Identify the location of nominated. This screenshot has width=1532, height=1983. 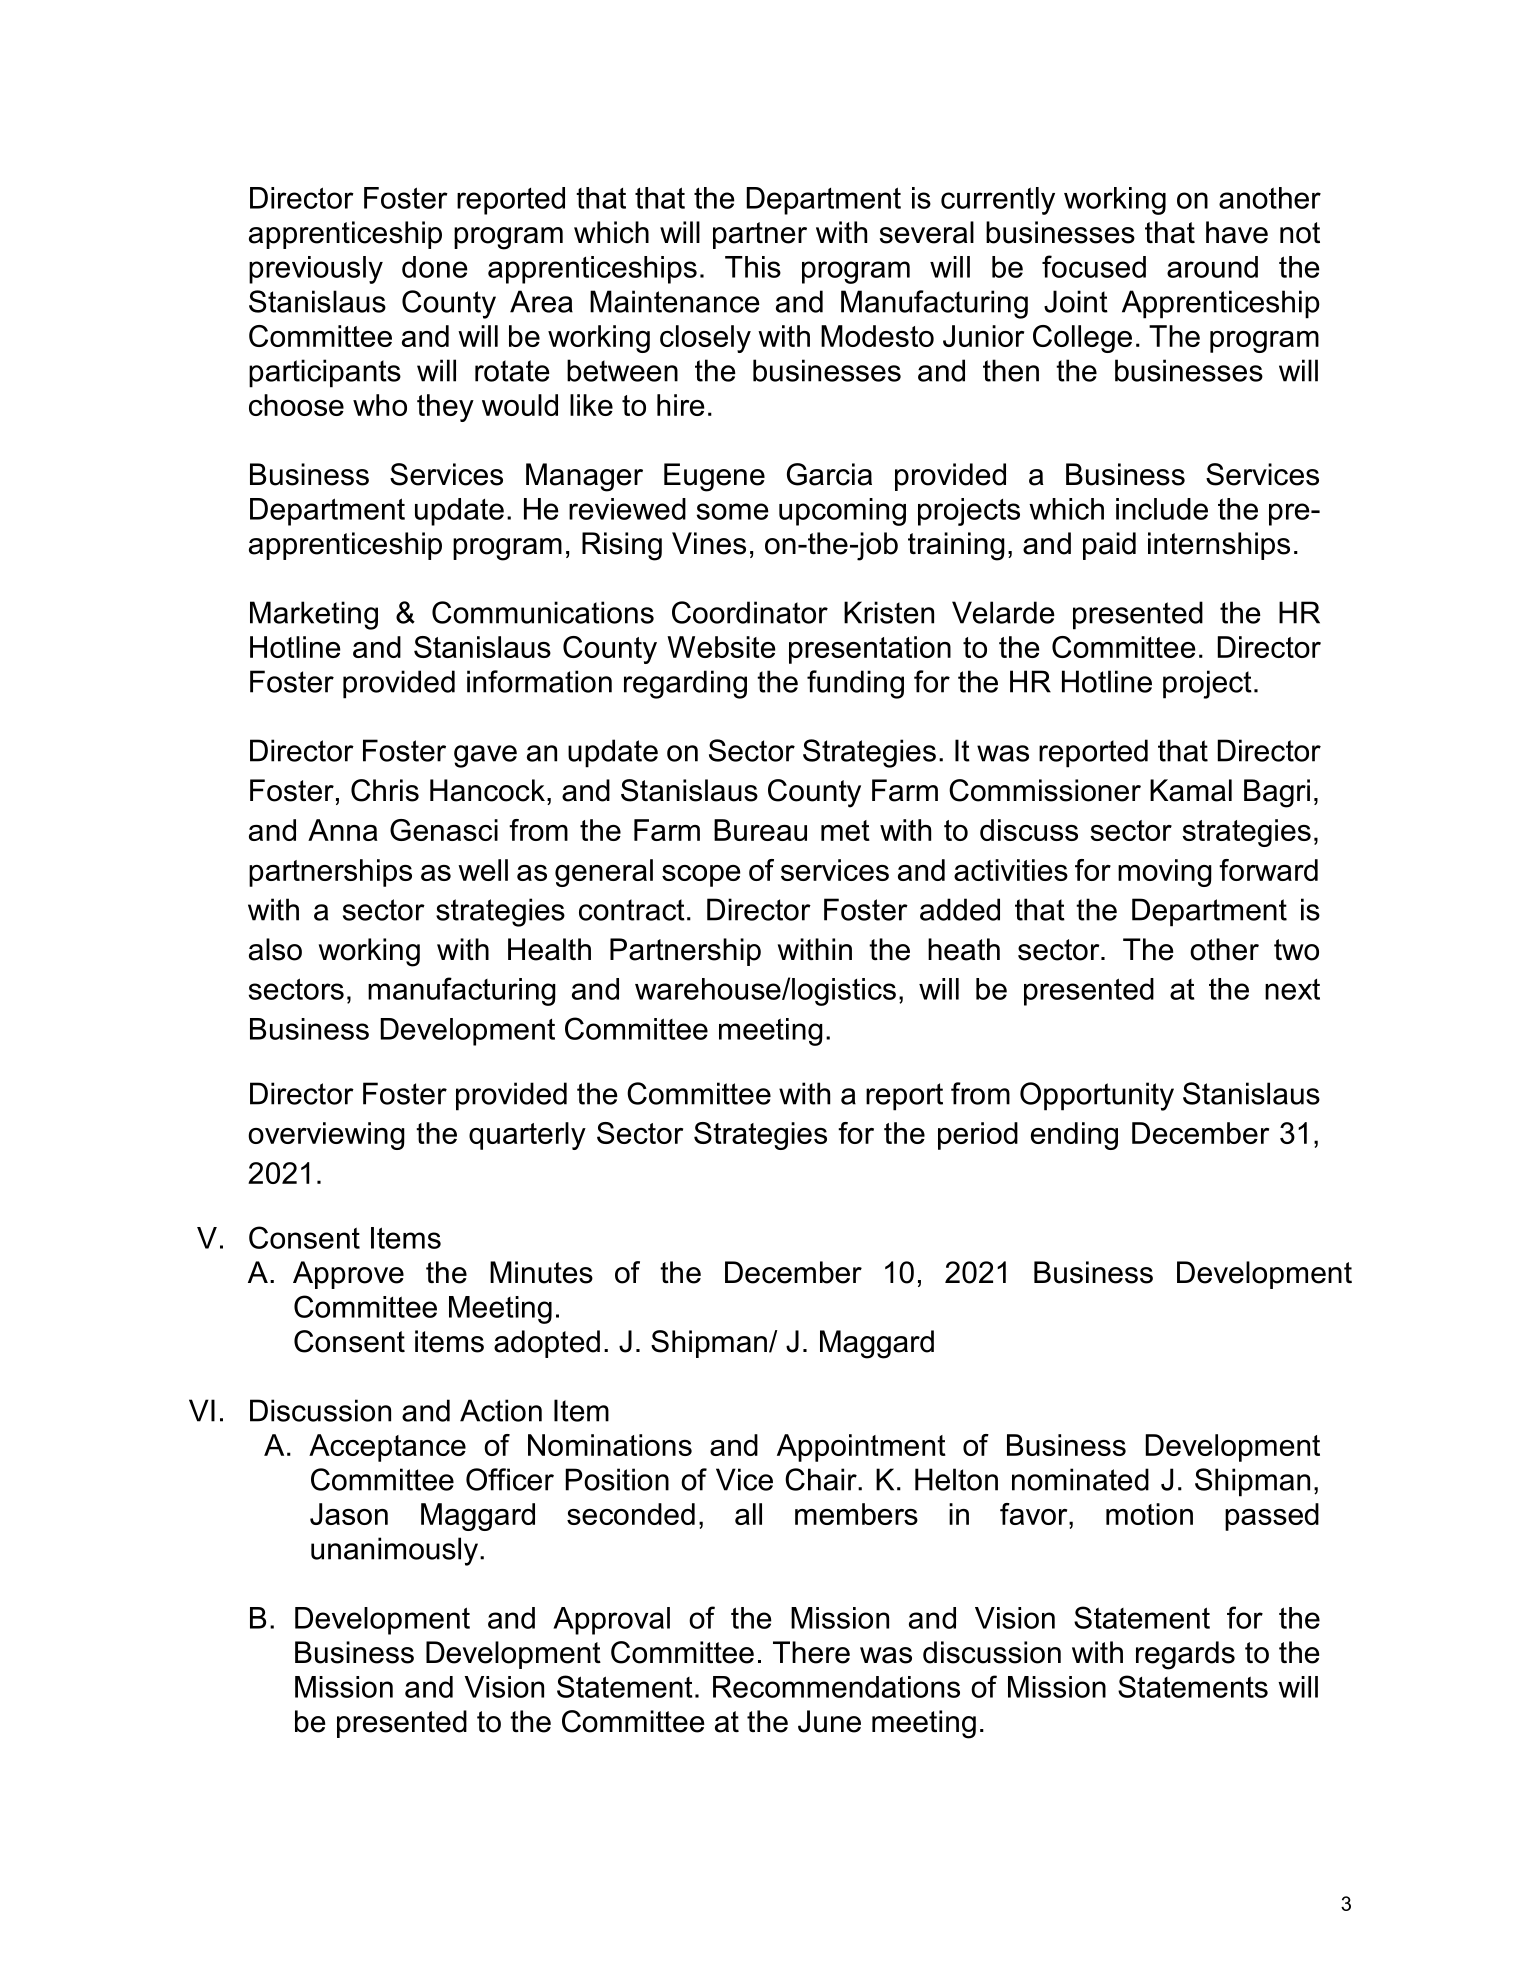
(1080, 1479).
